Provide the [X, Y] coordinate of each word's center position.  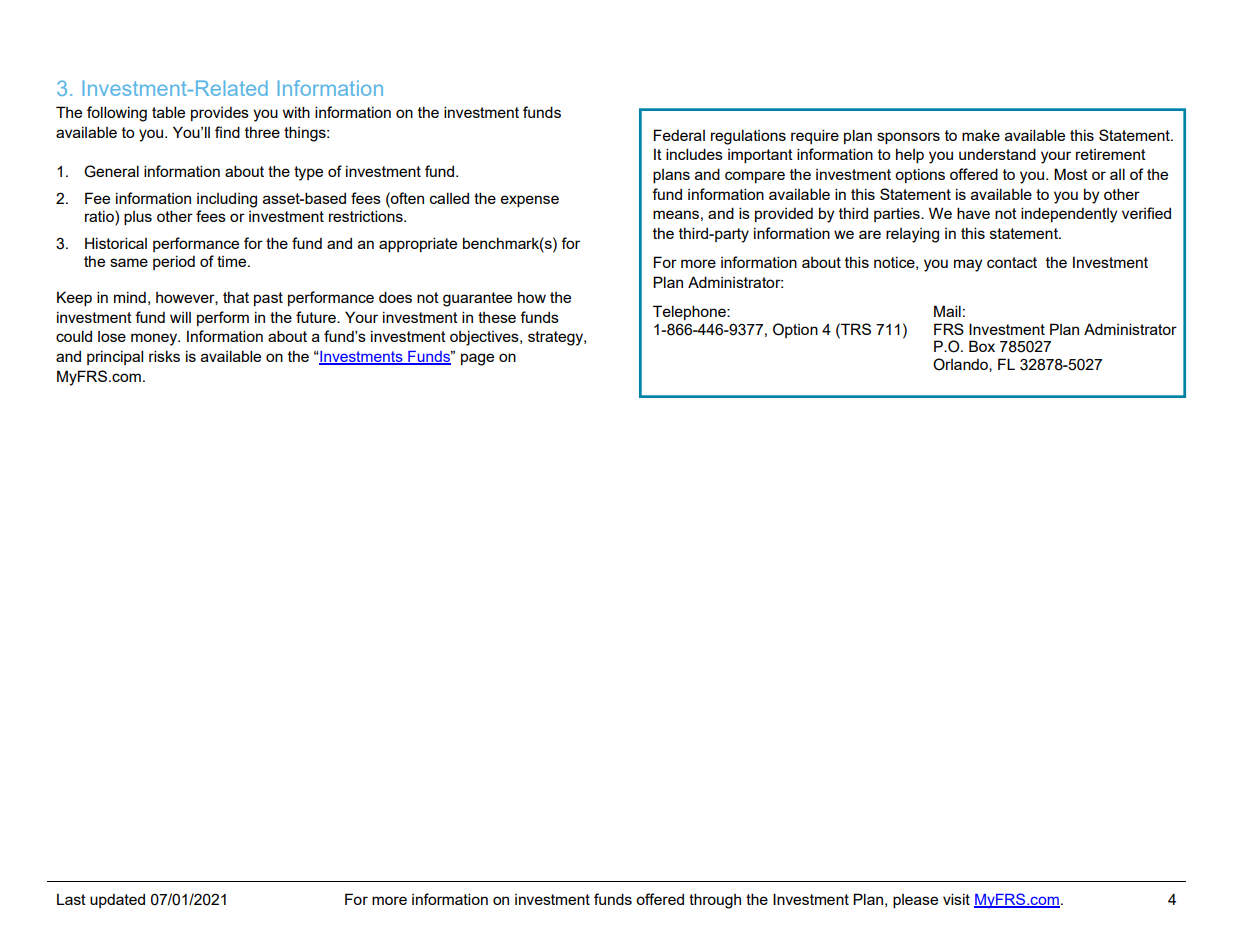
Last [71, 899]
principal [115, 357]
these [497, 317]
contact [1012, 262]
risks [164, 356]
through [715, 901]
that [236, 297]
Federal [679, 135]
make [981, 135]
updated [117, 901]
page [477, 359]
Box [982, 346]
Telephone [690, 312]
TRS [855, 329]
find [227, 132]
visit [956, 899]
